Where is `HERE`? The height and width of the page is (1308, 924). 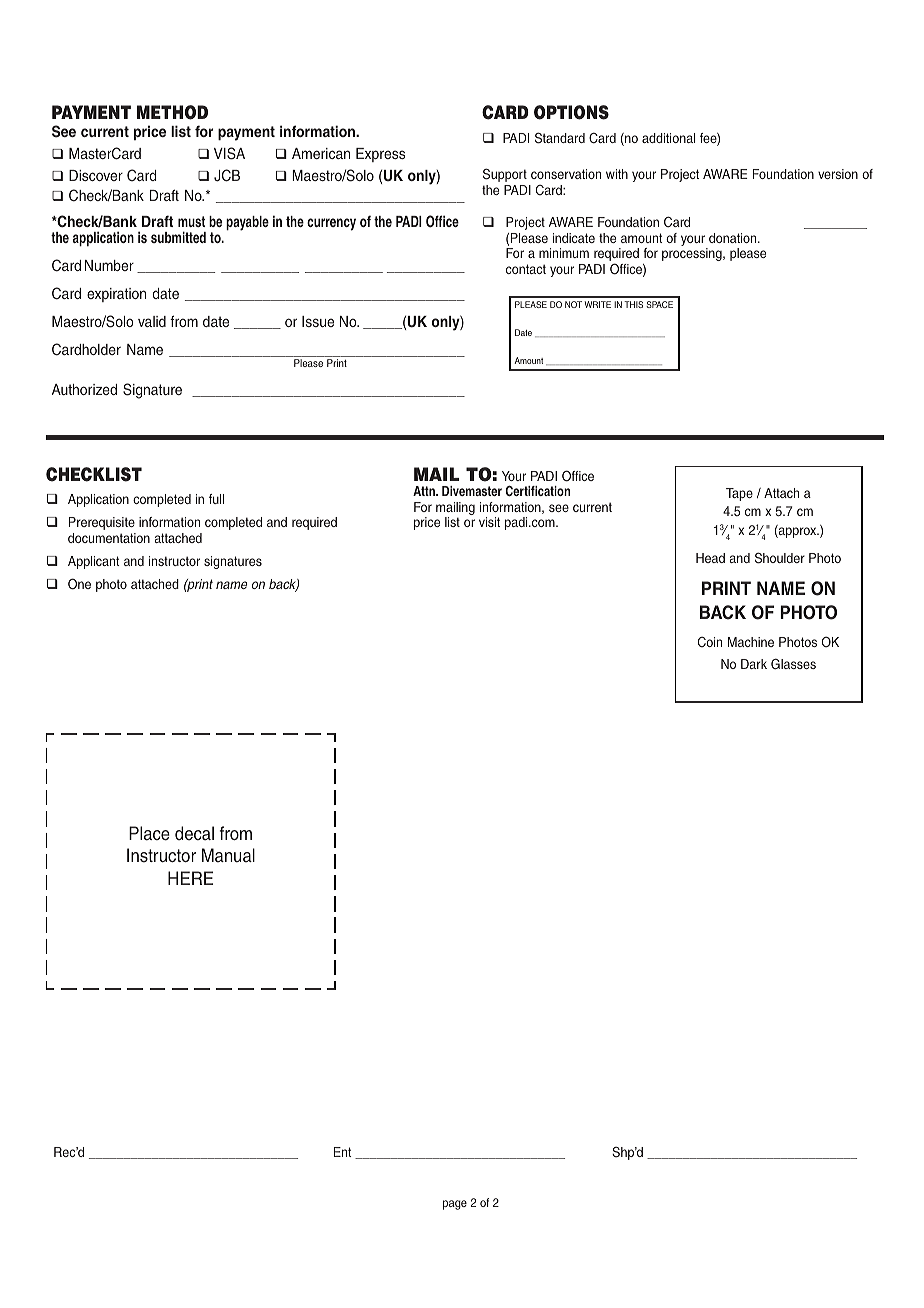
HERE is located at coordinates (190, 878).
